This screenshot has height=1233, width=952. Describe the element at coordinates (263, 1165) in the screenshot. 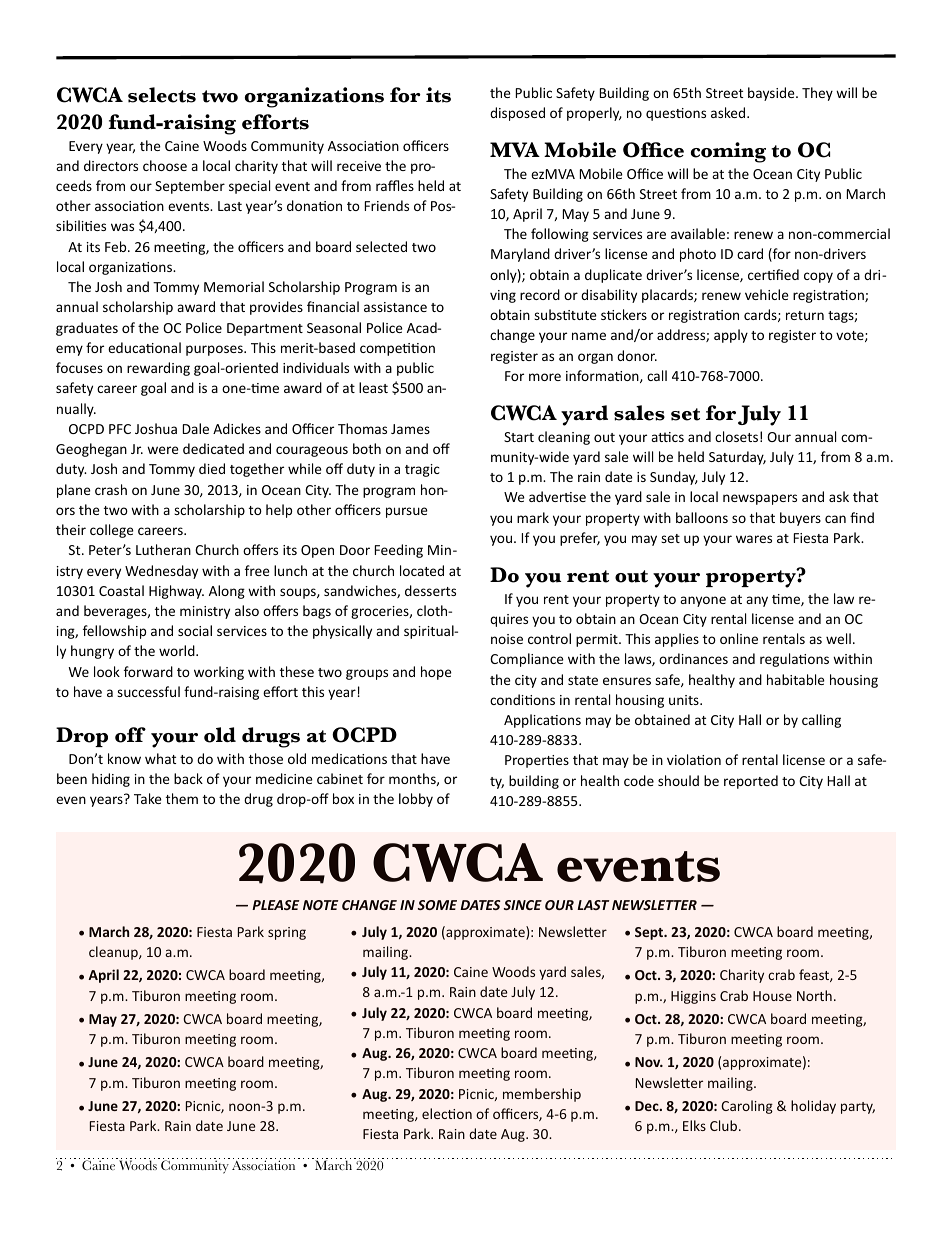

I see `Association` at that location.
